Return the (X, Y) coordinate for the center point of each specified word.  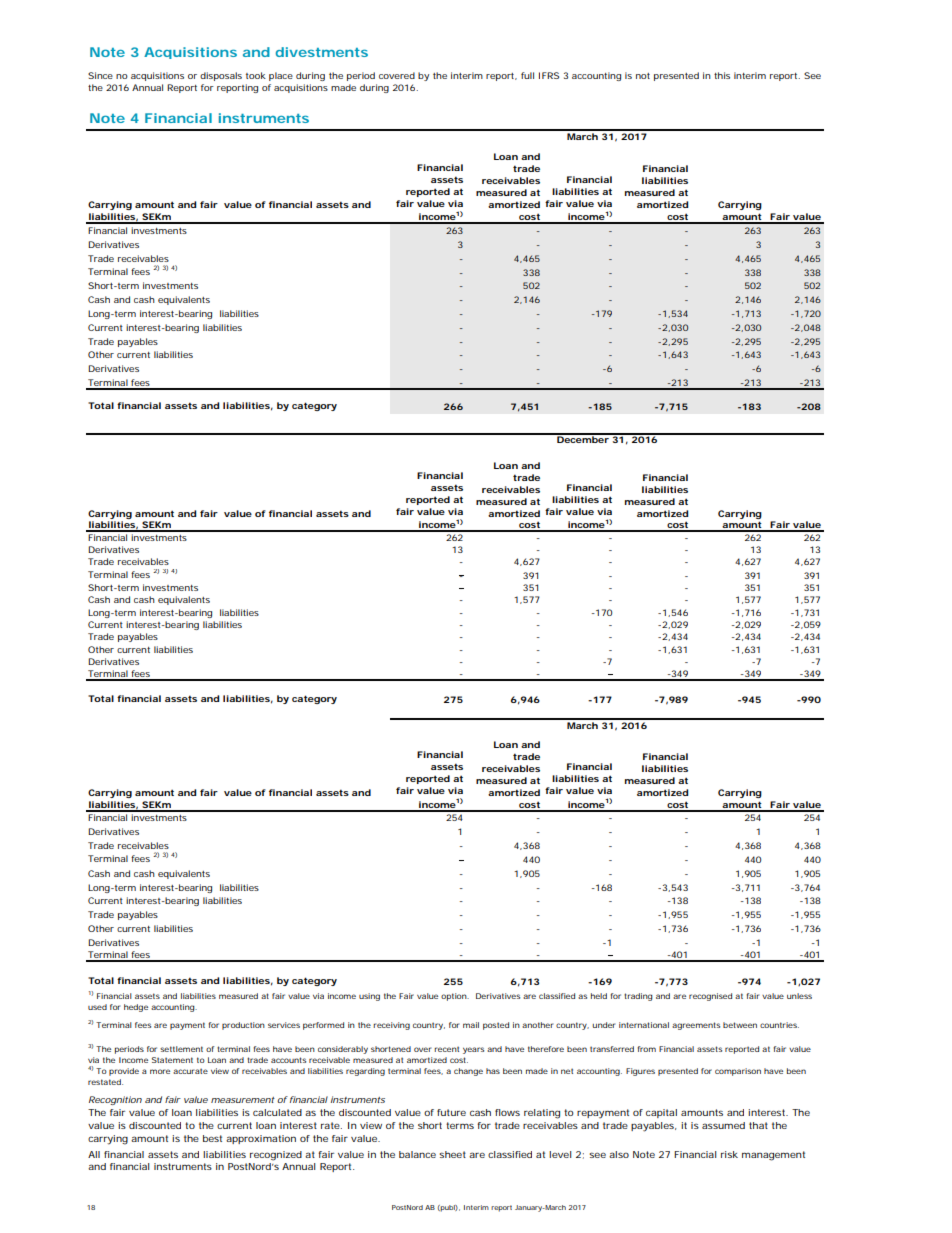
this (722, 75)
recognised (710, 997)
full (527, 75)
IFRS (549, 75)
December (583, 438)
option (454, 997)
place (281, 76)
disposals (221, 76)
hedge (136, 1008)
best (212, 1138)
